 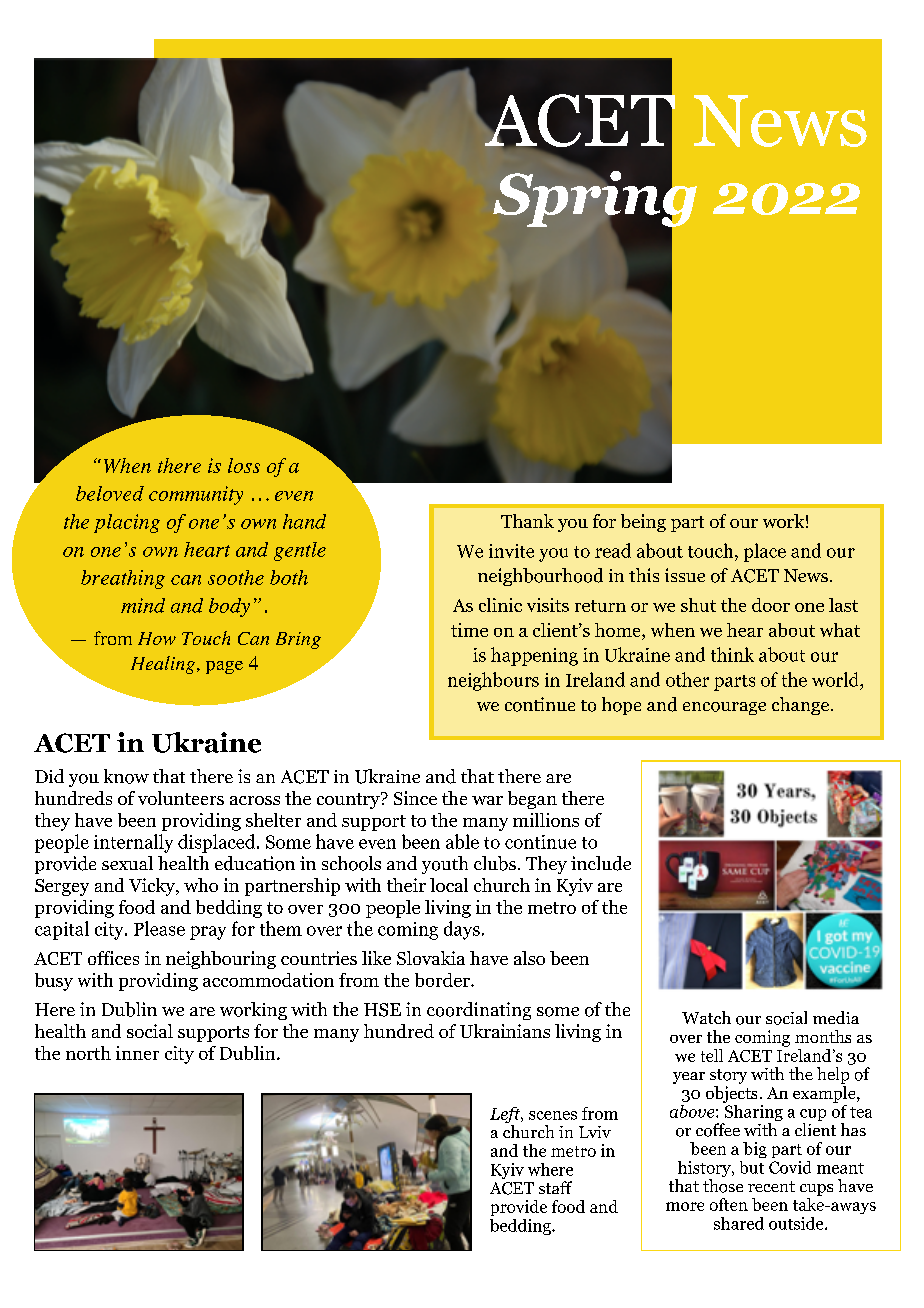 What do you see at coordinates (133, 843) in the screenshot?
I see `internally` at bounding box center [133, 843].
